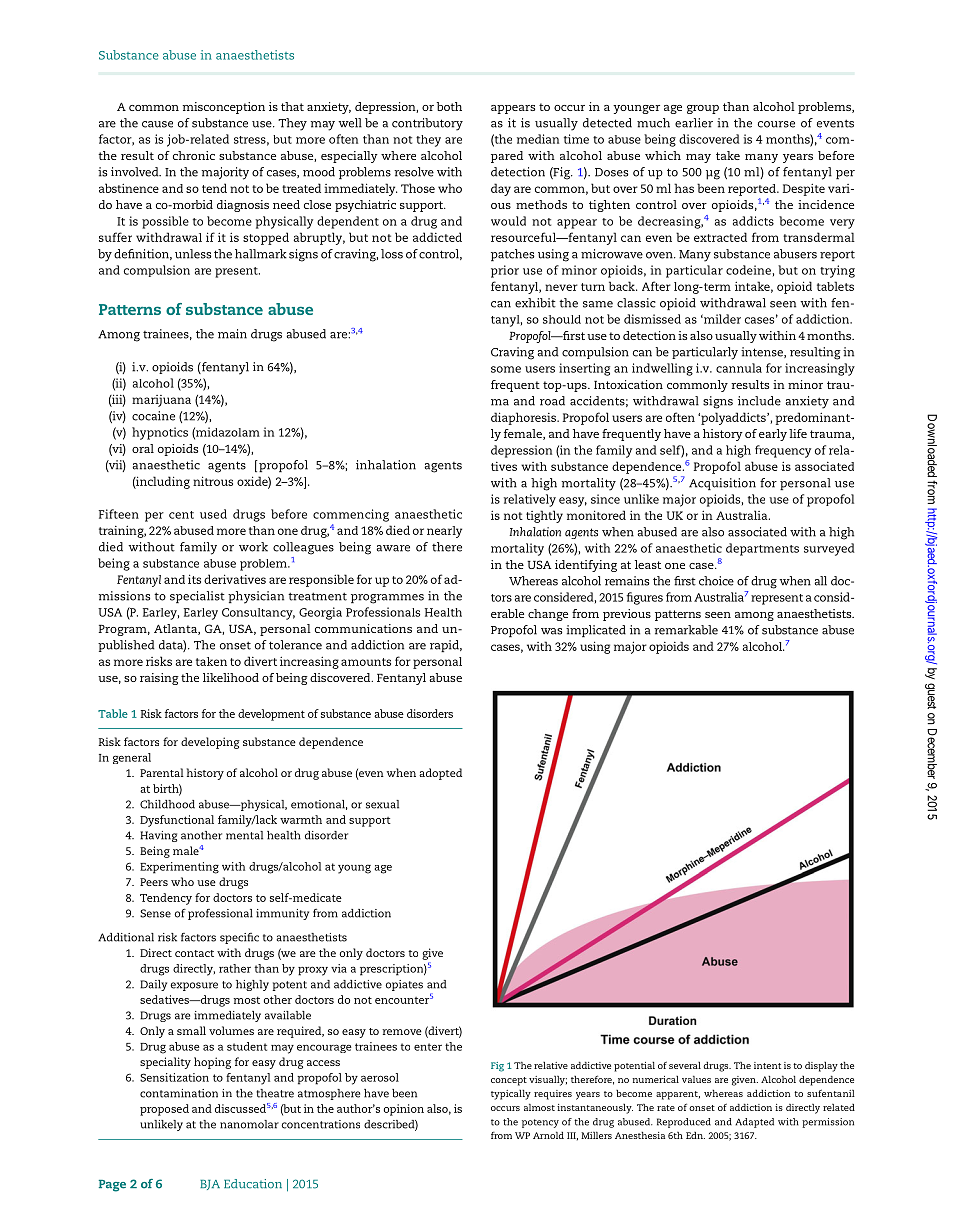 Image resolution: width=953 pixels, height=1232 pixels. What do you see at coordinates (722, 484) in the document?
I see `Acquisition` at bounding box center [722, 484].
